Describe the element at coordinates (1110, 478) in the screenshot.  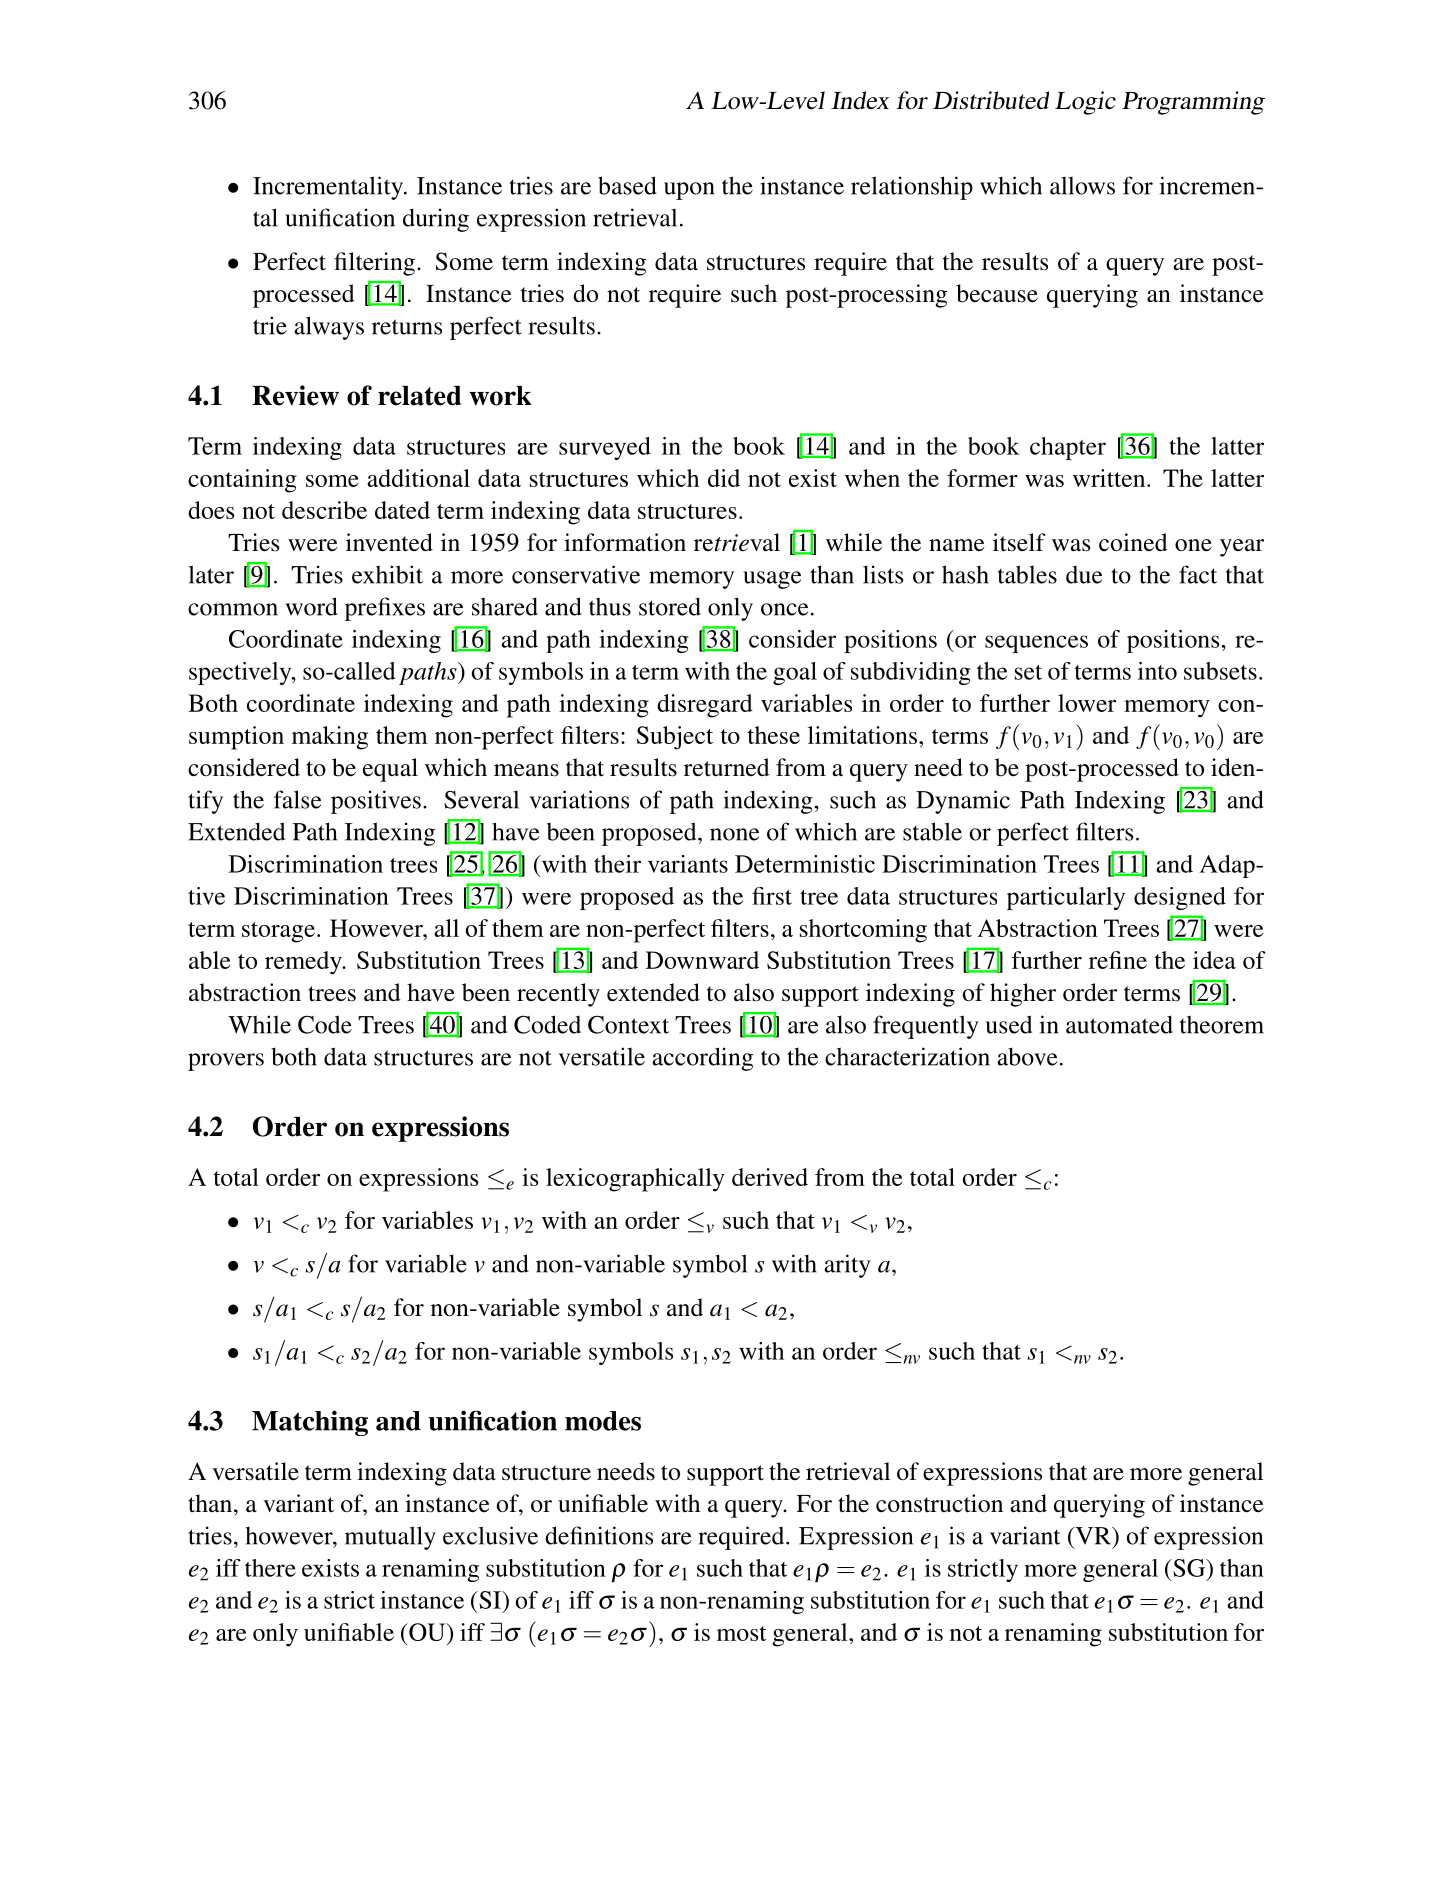
I see `written` at that location.
